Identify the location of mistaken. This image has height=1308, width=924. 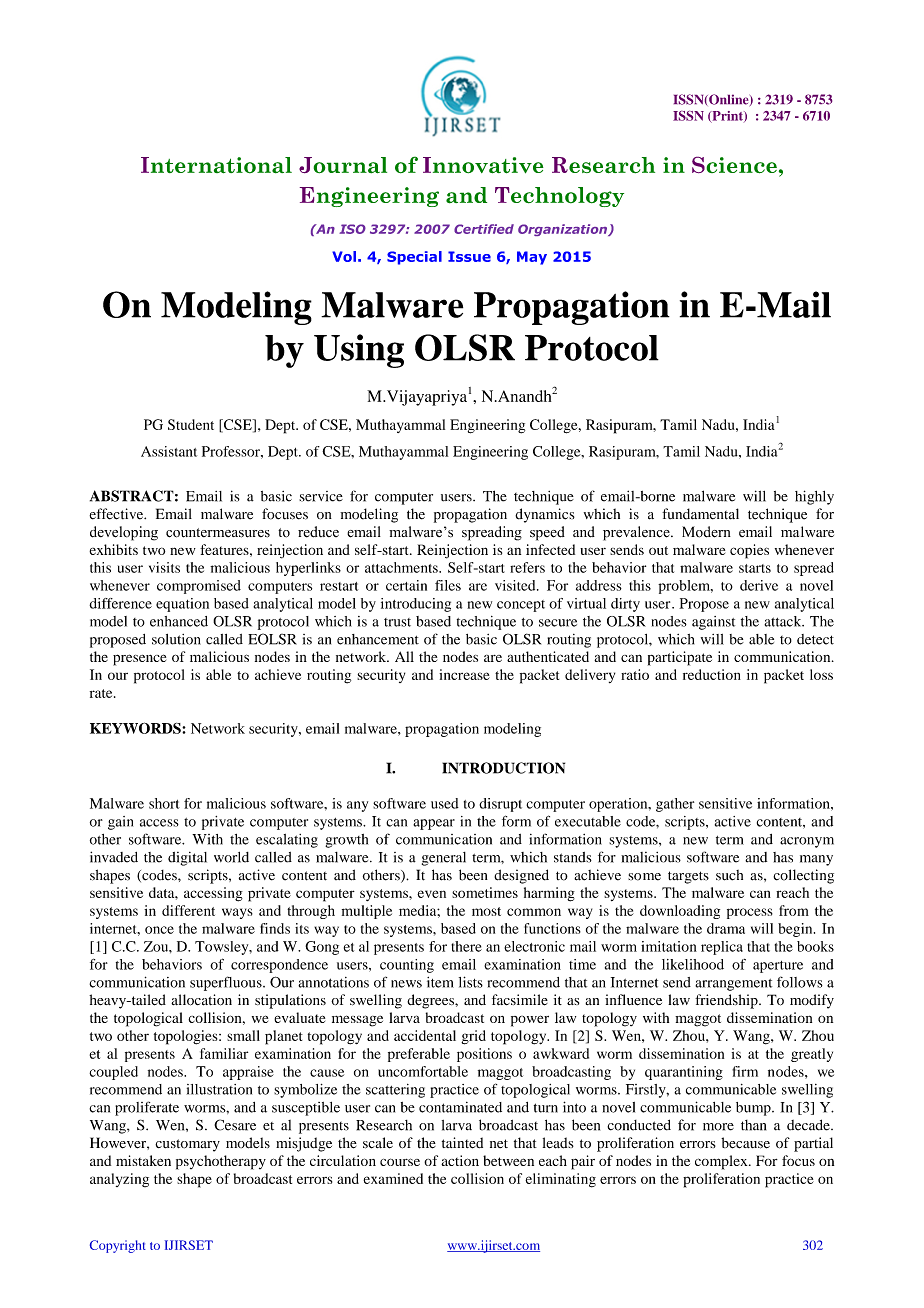
(143, 1160).
